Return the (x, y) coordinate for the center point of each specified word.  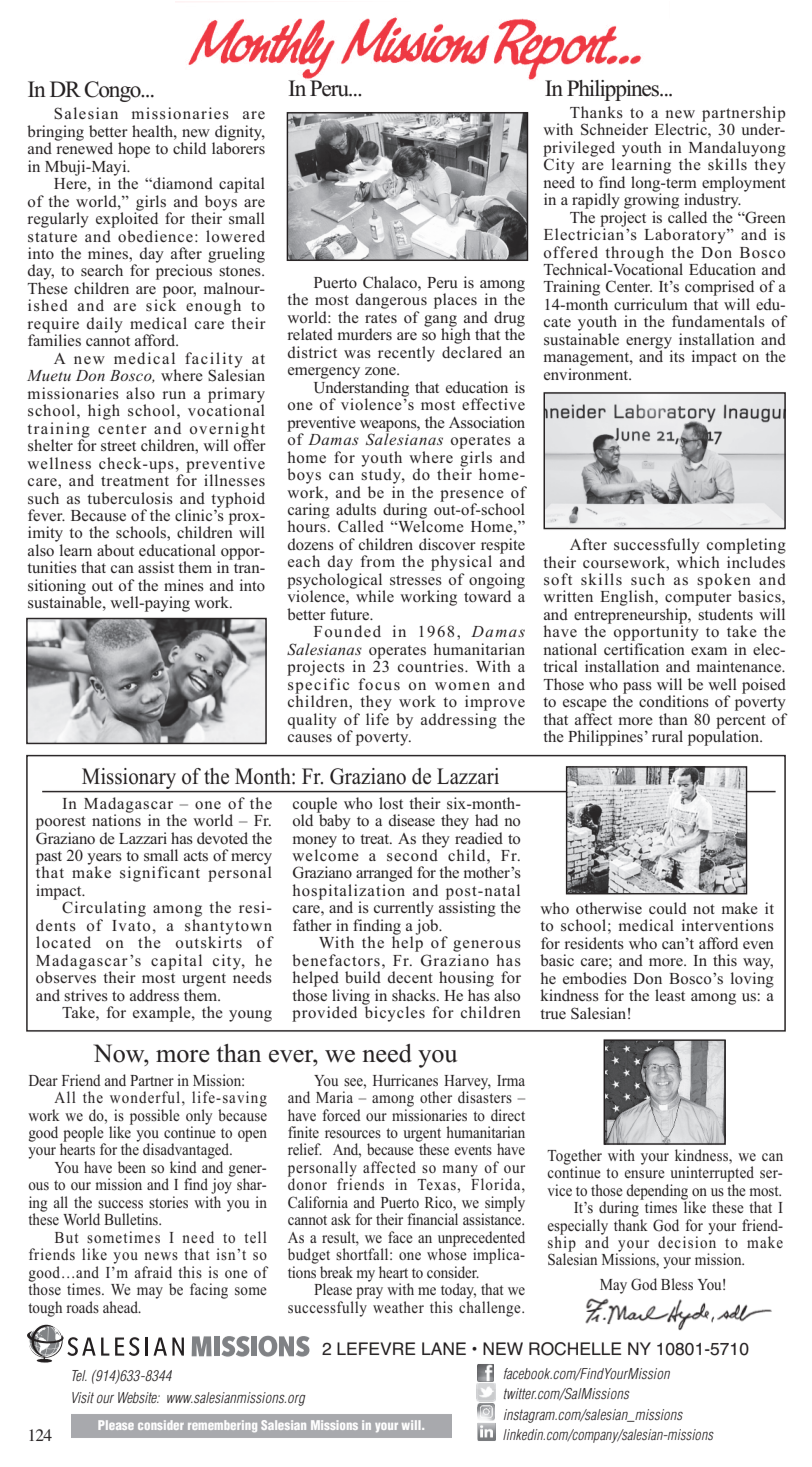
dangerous (391, 301)
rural (667, 736)
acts (196, 856)
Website (139, 1397)
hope (134, 150)
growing (651, 200)
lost (391, 803)
